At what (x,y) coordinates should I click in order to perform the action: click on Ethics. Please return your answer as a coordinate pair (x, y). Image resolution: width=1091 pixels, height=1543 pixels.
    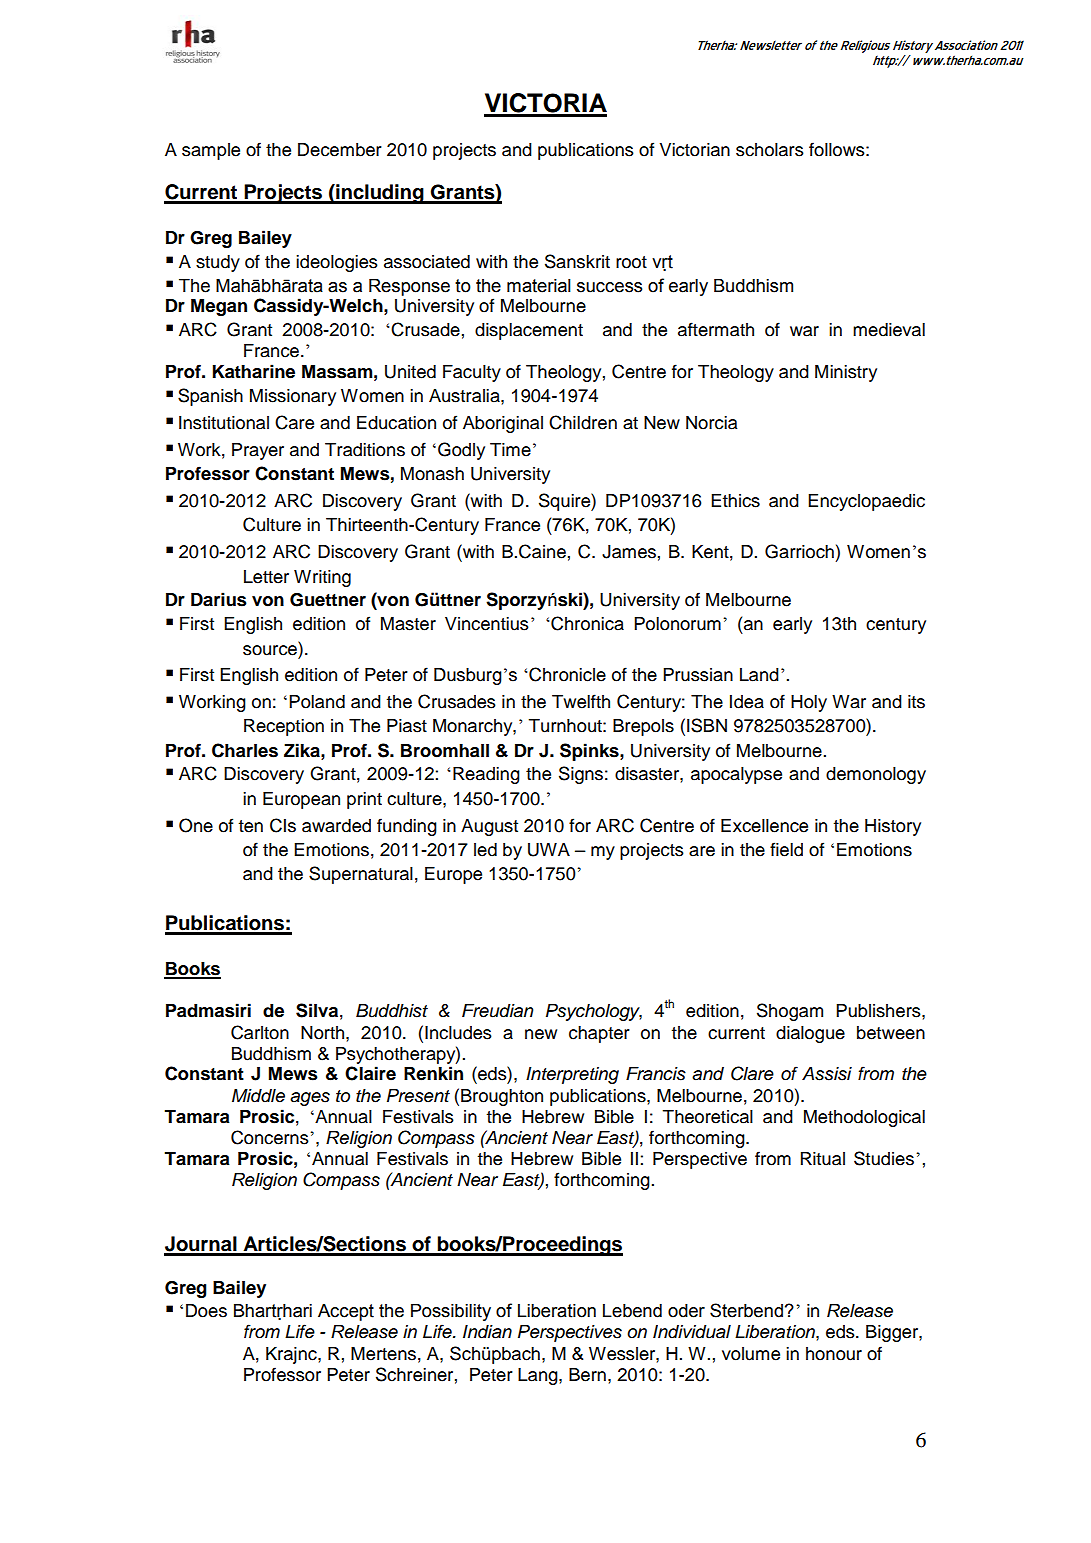
    Looking at the image, I should click on (735, 501).
